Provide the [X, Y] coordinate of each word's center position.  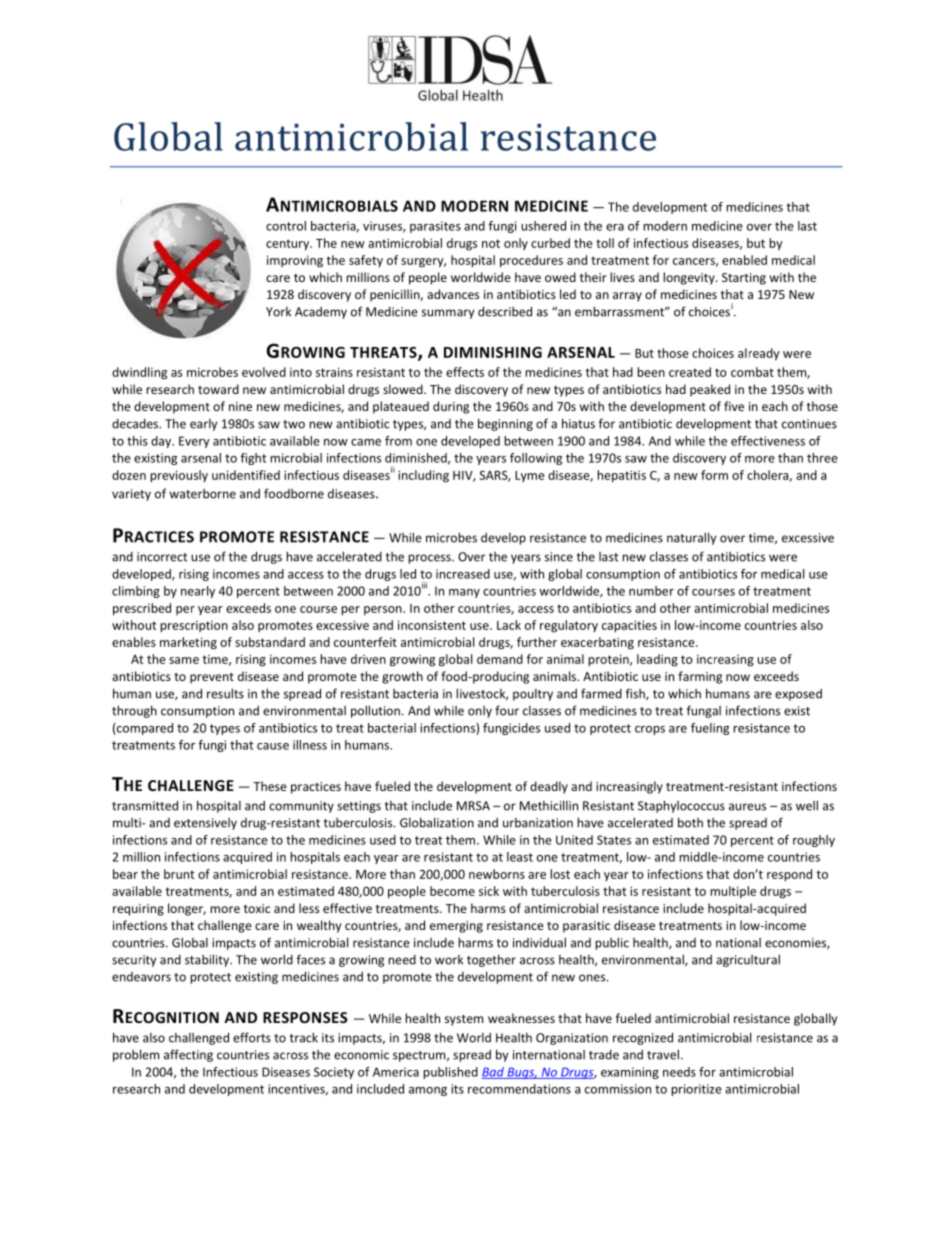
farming [700, 677]
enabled [744, 260]
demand [500, 659]
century [289, 245]
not [491, 243]
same [184, 660]
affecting [188, 1055]
